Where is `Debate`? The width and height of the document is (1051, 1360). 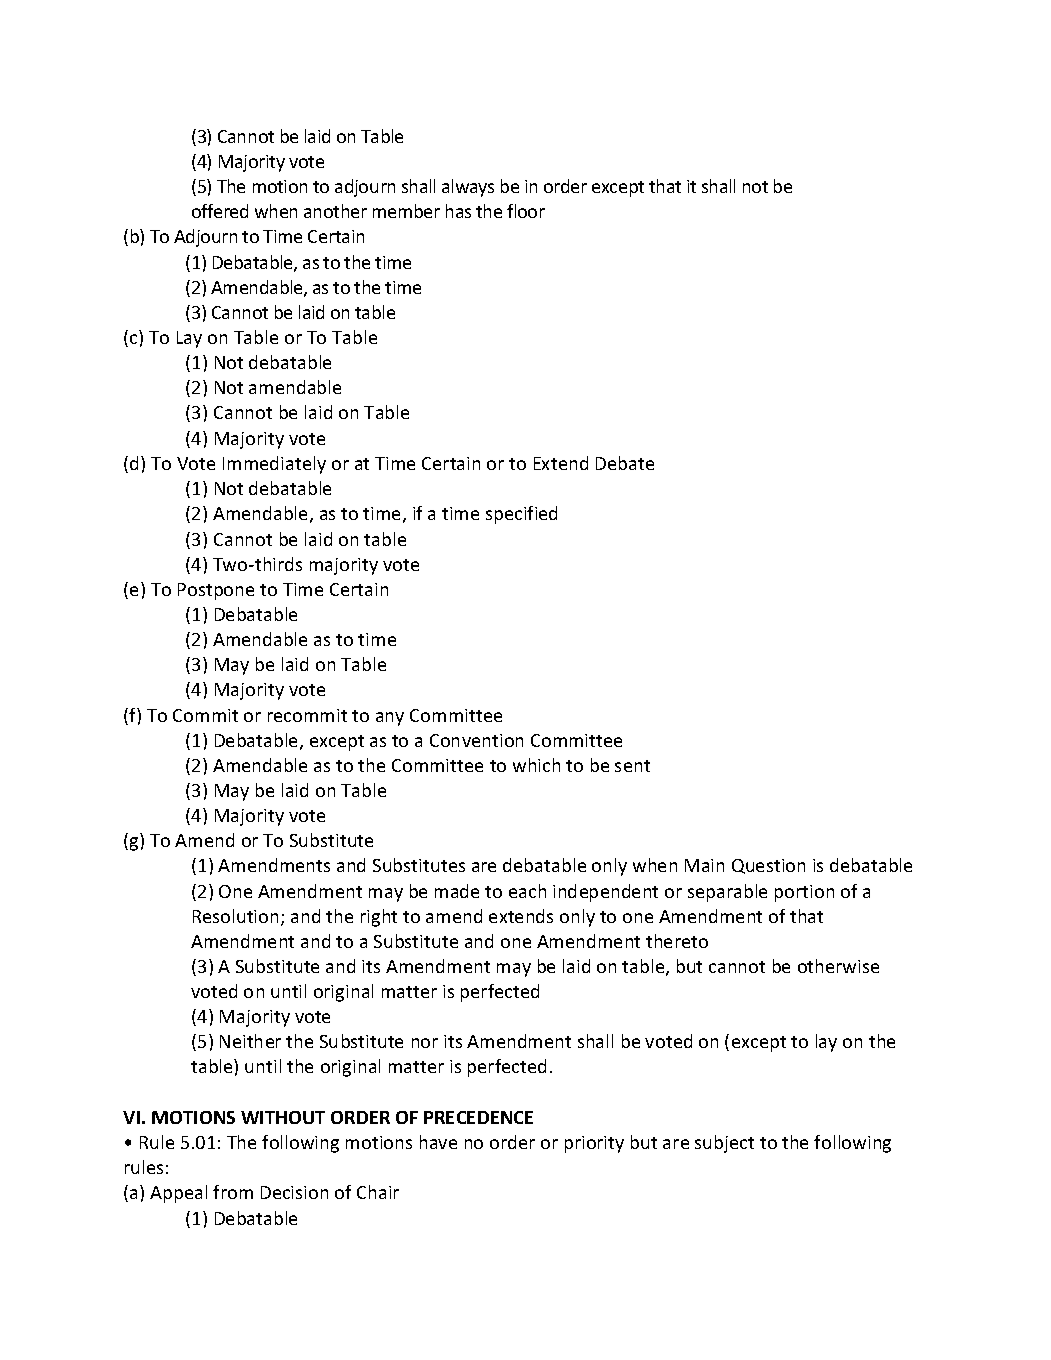
Debate is located at coordinates (625, 463).
